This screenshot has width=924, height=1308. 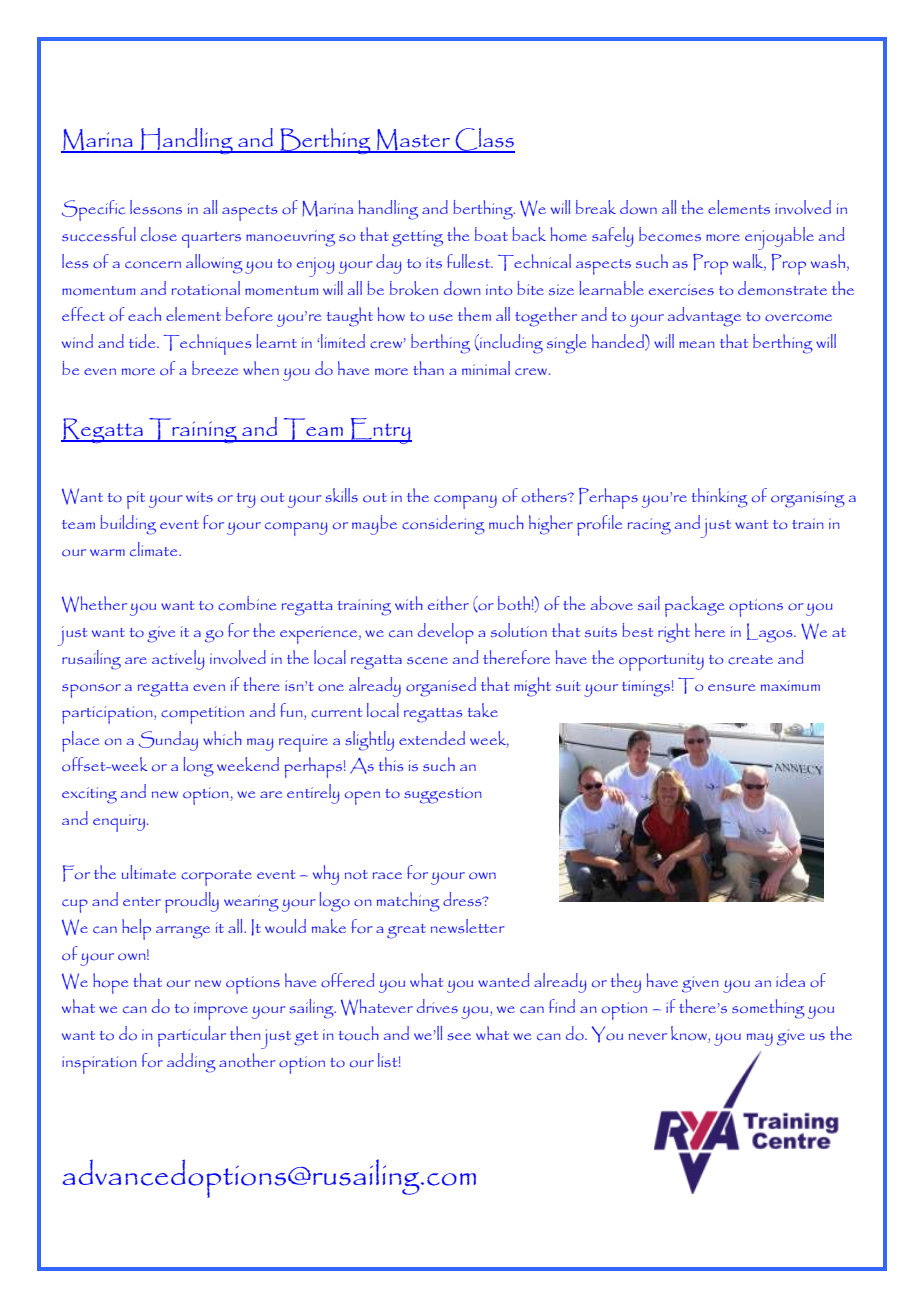 I want to click on see, so click(x=459, y=1036).
